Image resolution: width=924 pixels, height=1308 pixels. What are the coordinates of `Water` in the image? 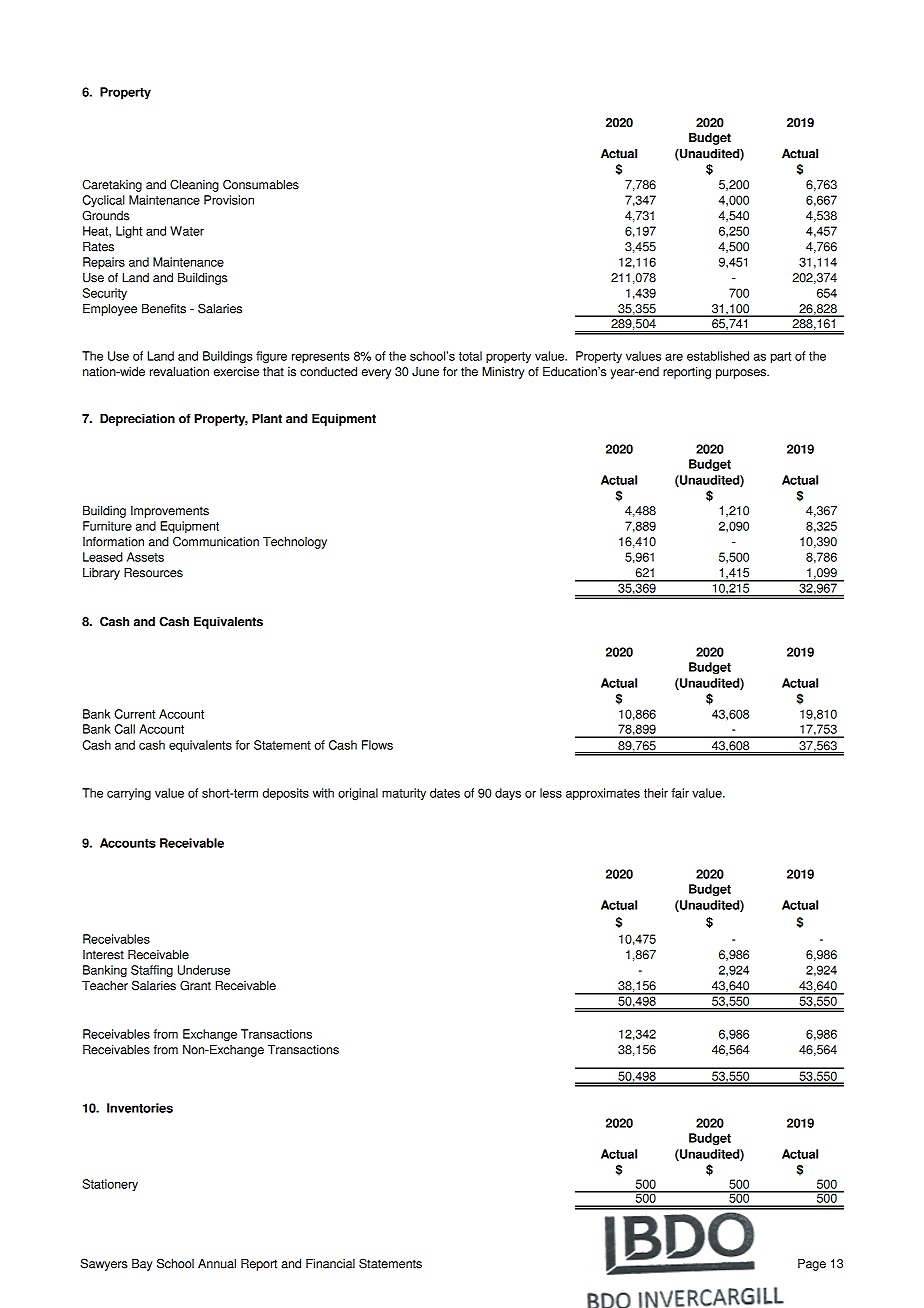 It's located at (187, 231).
